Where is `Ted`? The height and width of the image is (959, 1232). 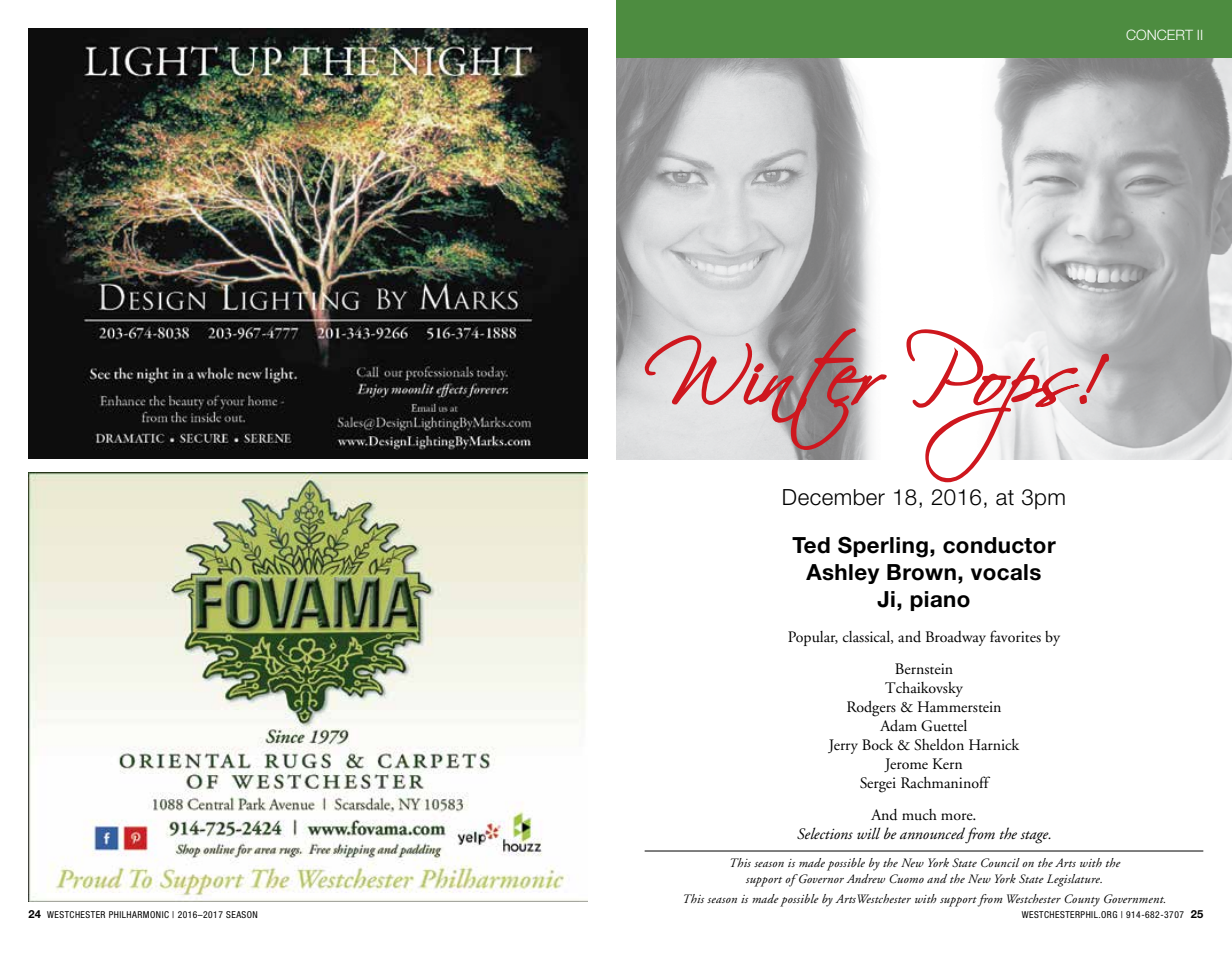
Ted is located at coordinates (811, 545).
